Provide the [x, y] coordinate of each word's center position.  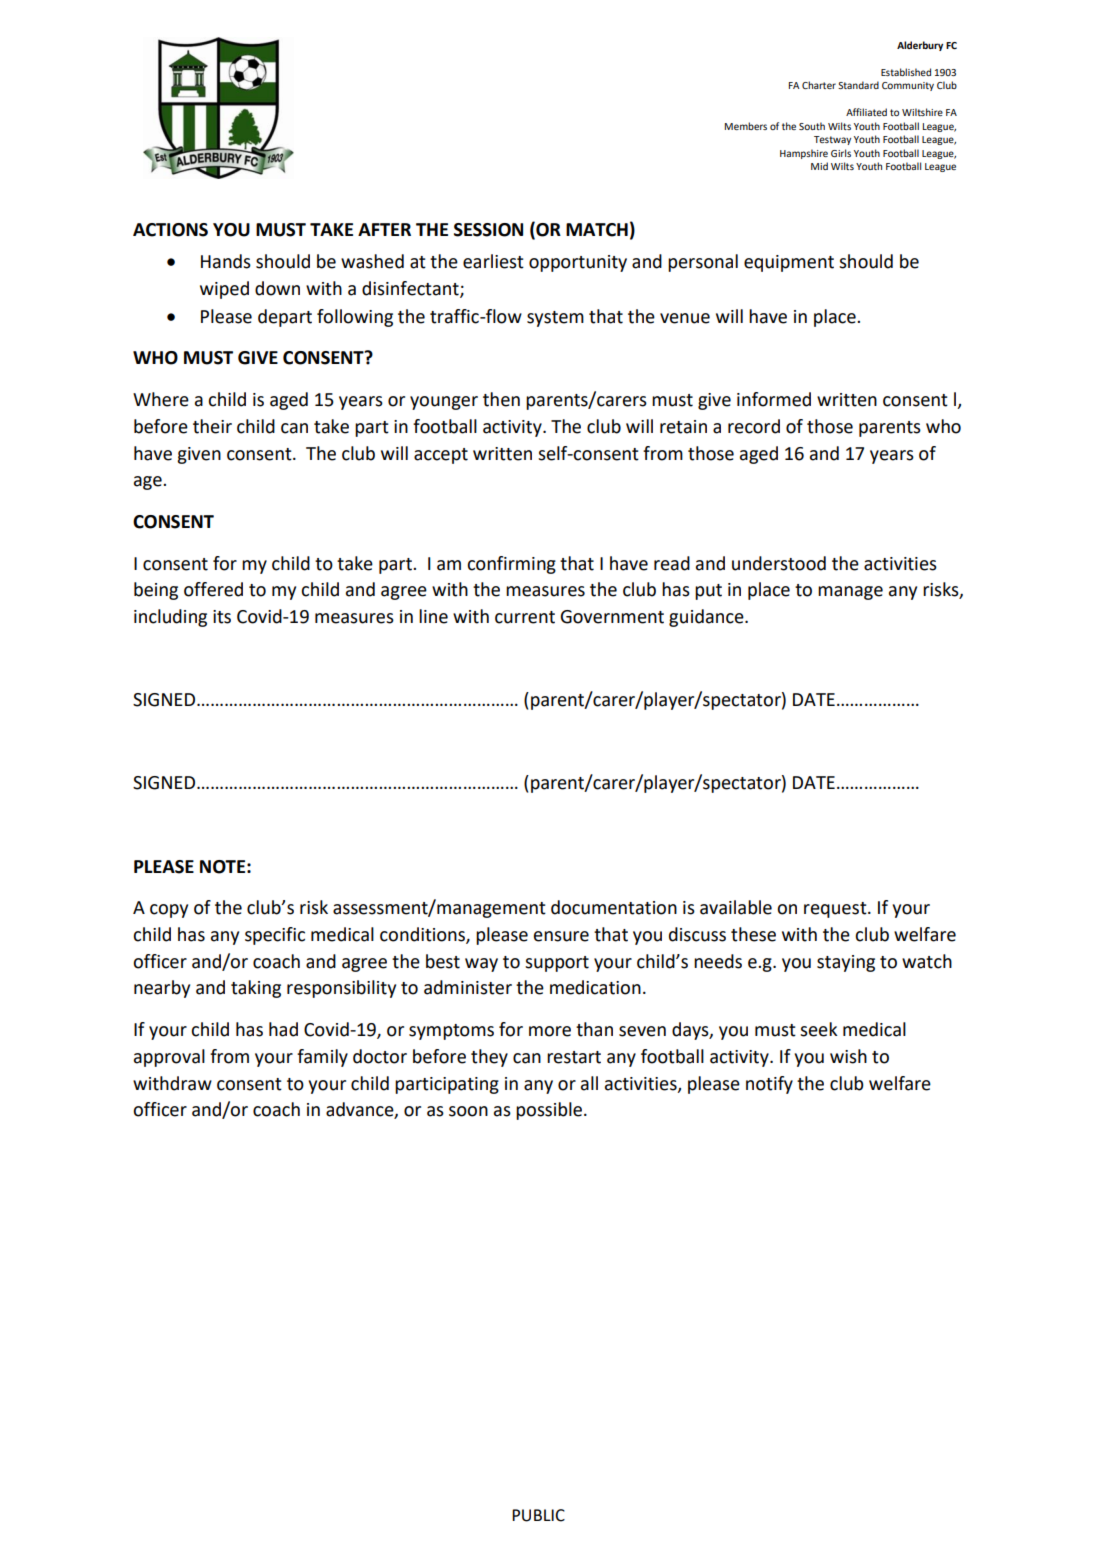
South [812, 126]
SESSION [488, 230]
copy [169, 911]
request [836, 910]
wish [848, 1056]
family [322, 1058]
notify [769, 1085]
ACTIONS [170, 230]
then [501, 399]
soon [468, 1111]
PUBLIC [538, 1515]
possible [549, 1111]
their [212, 426]
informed [774, 399]
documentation [614, 907]
